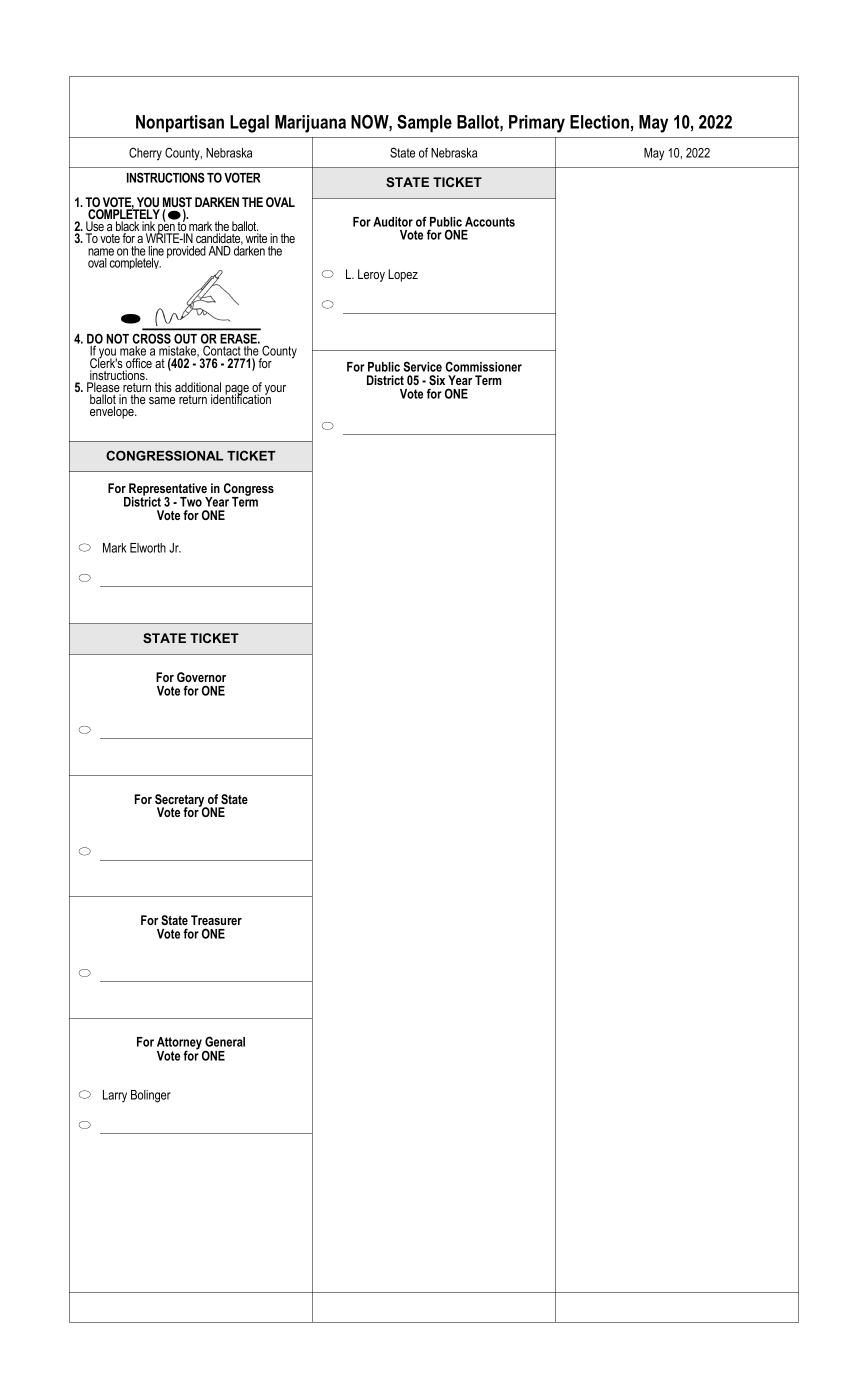  What do you see at coordinates (310, 124) in the screenshot?
I see `Marijuana` at bounding box center [310, 124].
